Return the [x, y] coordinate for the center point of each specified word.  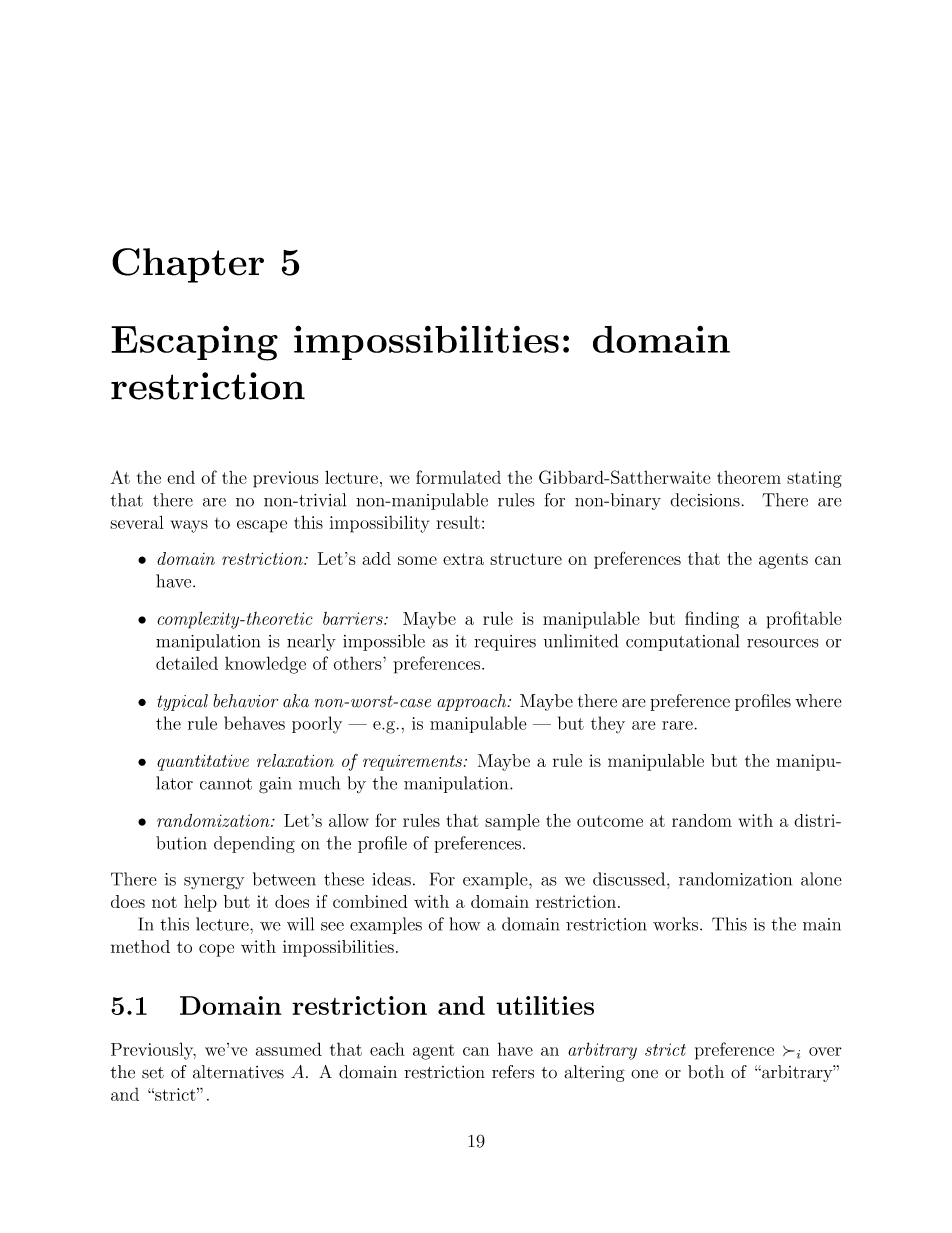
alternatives [238, 1072]
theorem [749, 477]
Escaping [194, 343]
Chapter [188, 265]
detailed [187, 663]
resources [782, 643]
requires [505, 643]
